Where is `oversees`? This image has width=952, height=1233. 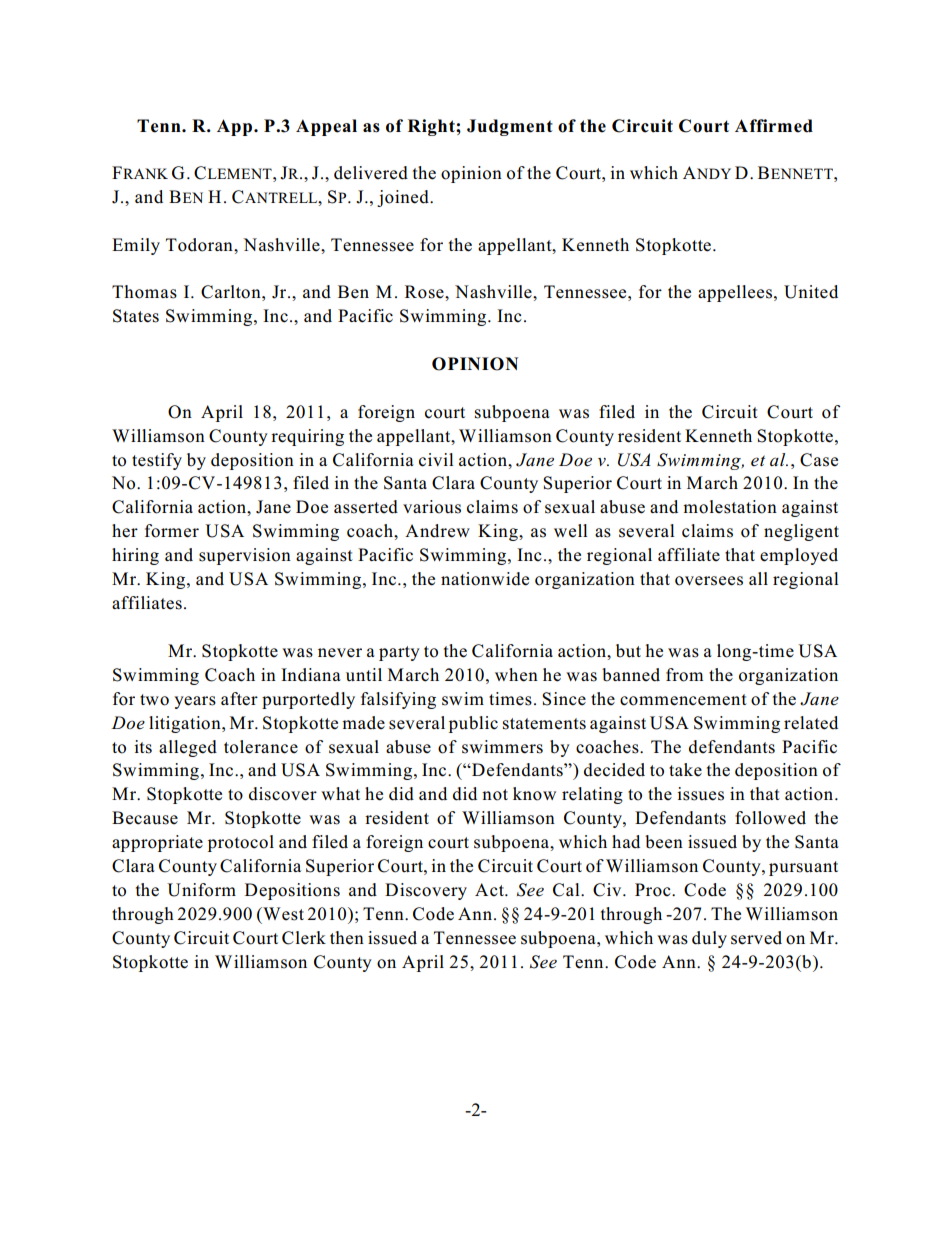 oversees is located at coordinates (709, 581).
